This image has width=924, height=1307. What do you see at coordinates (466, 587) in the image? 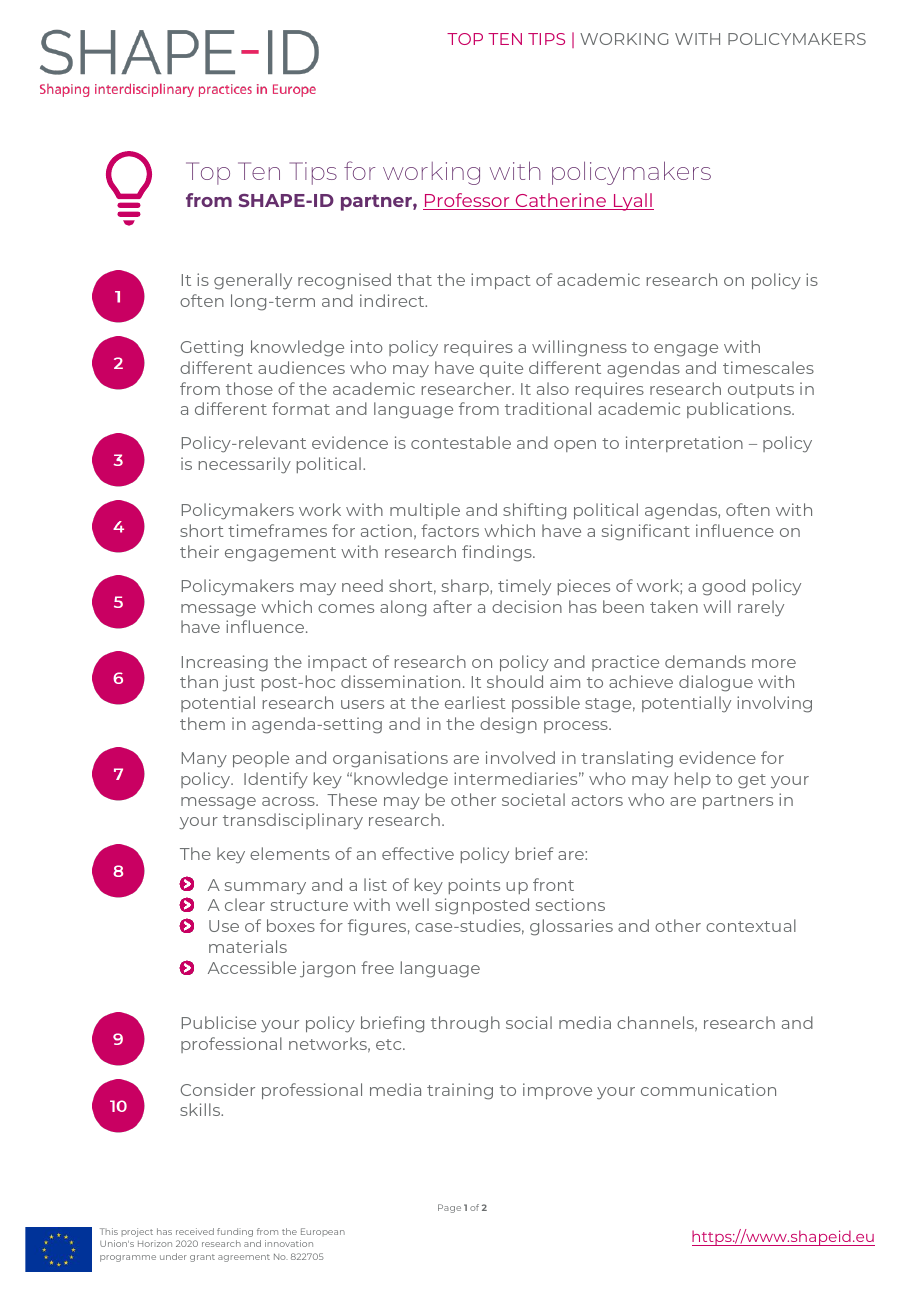
I see `sharp` at bounding box center [466, 587].
